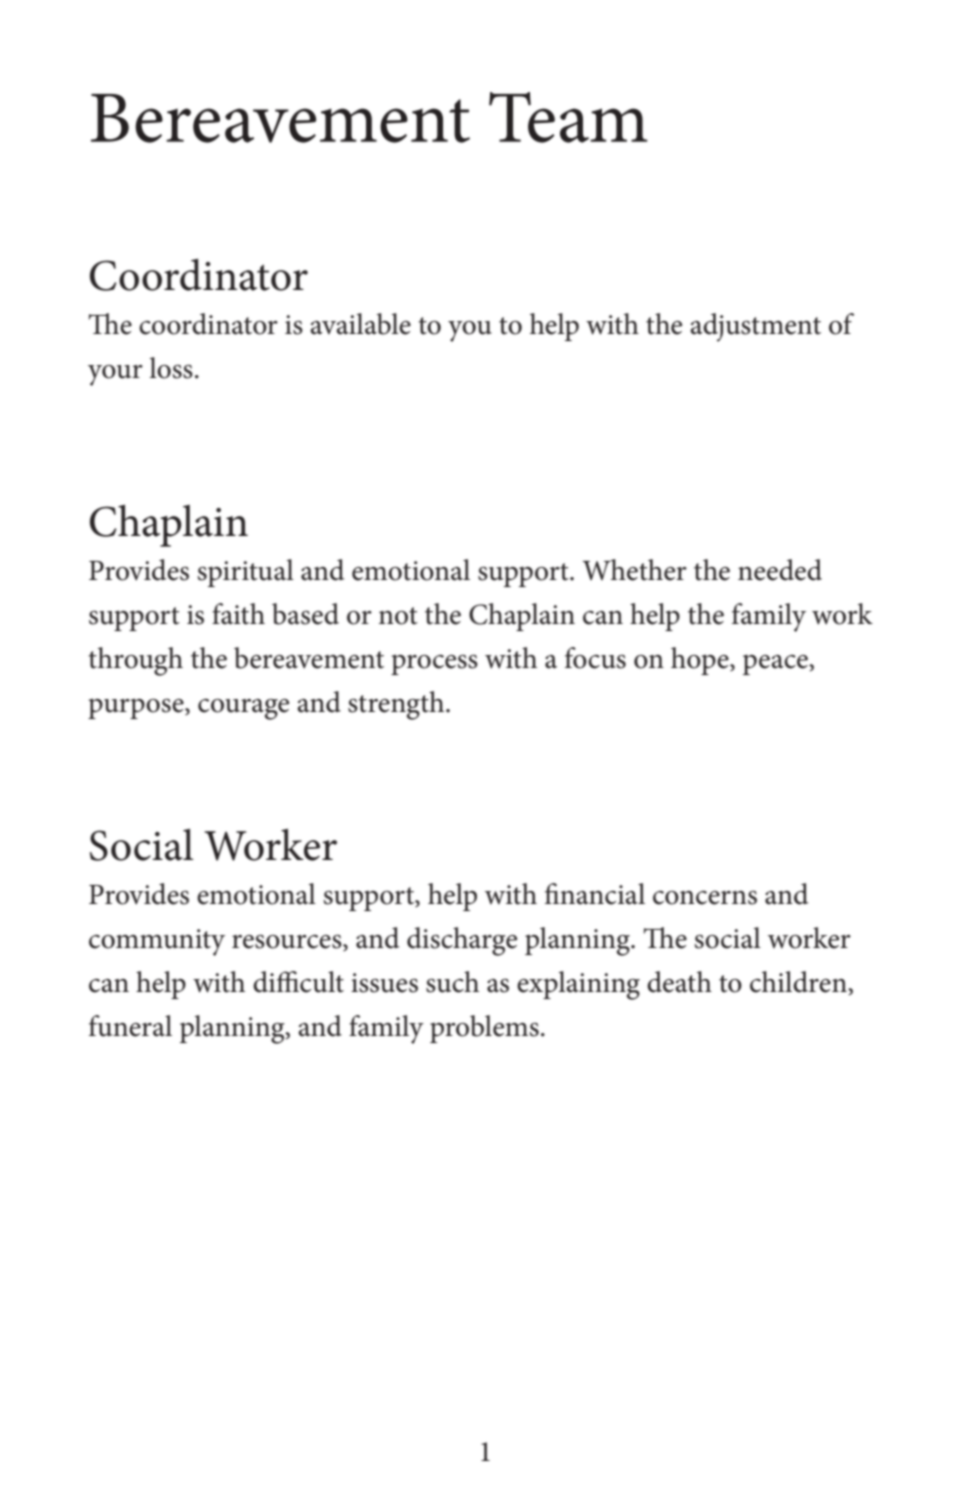  What do you see at coordinates (634, 570) in the screenshot?
I see `Whether` at bounding box center [634, 570].
